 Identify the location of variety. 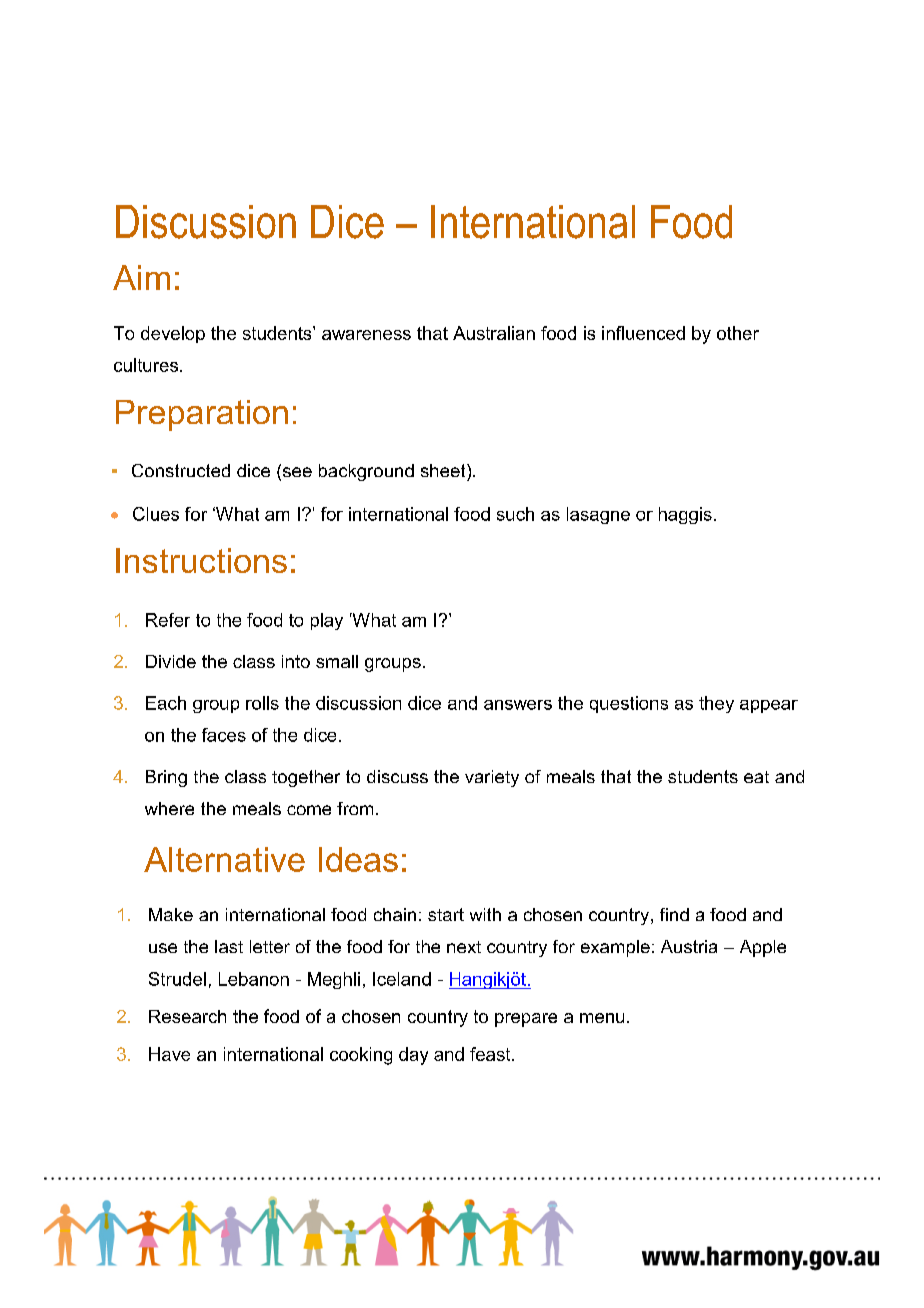
(492, 778).
